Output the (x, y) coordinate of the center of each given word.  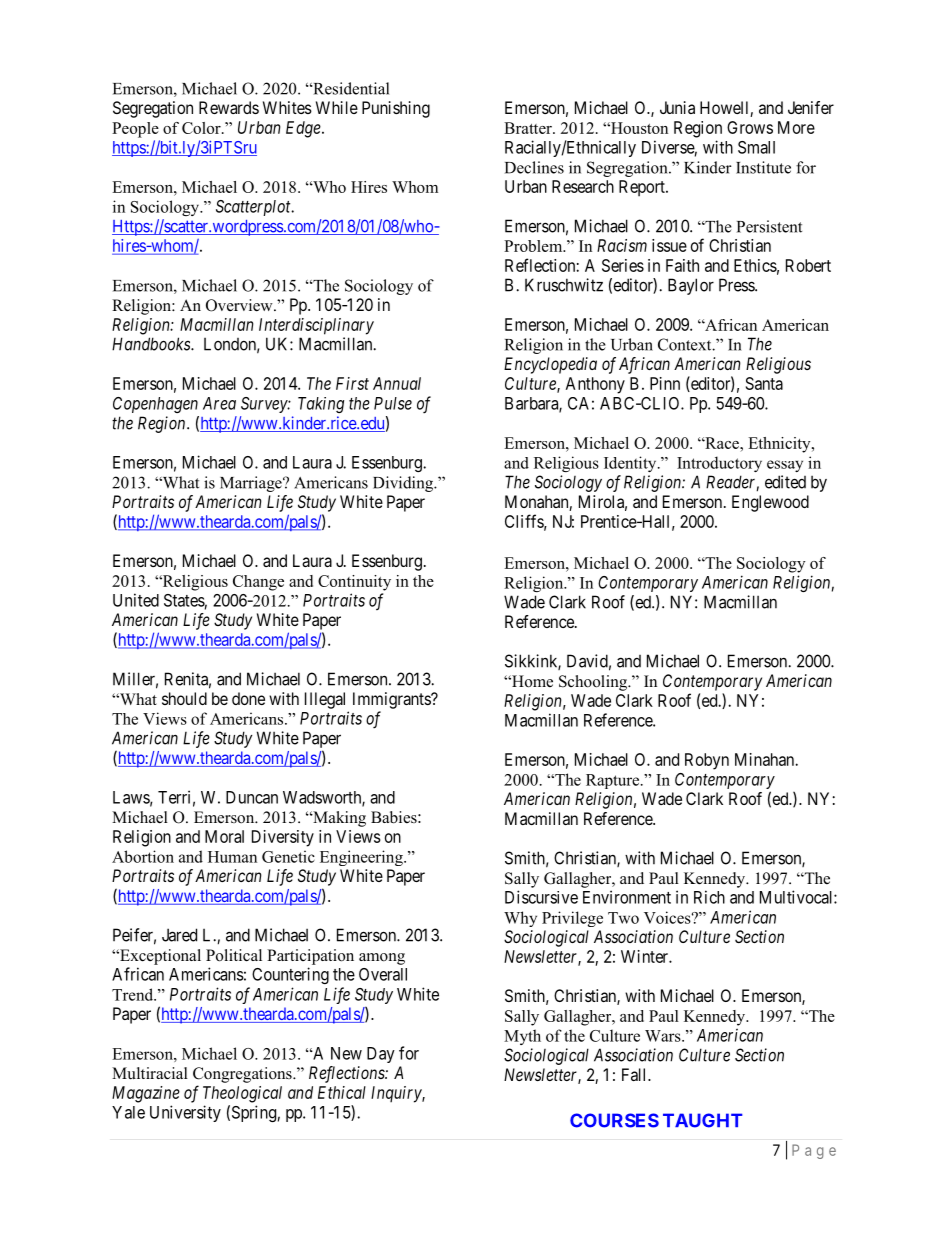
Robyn (707, 761)
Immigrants (392, 700)
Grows (750, 127)
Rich (709, 897)
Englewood (770, 503)
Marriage (252, 484)
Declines (534, 167)
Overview (240, 305)
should (184, 698)
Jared (179, 935)
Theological (242, 1094)
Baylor (691, 286)
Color (202, 128)
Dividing (404, 484)
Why (520, 919)
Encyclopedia (550, 365)
